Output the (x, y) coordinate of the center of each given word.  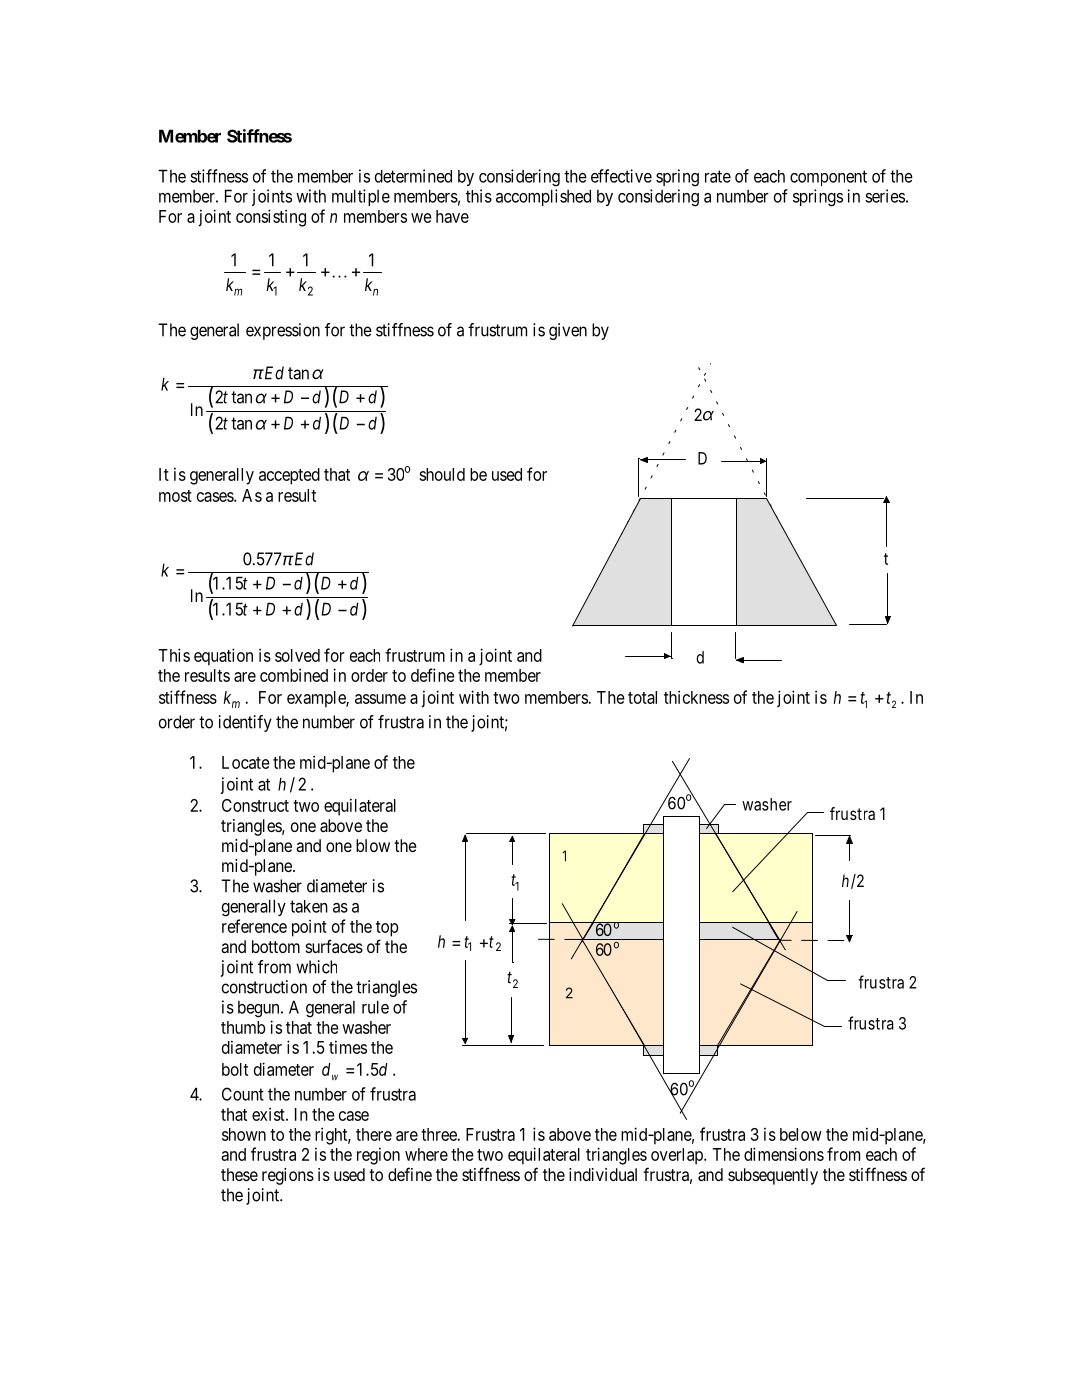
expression (283, 331)
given (568, 331)
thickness (696, 697)
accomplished (543, 197)
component (828, 178)
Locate (246, 762)
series (885, 196)
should (442, 474)
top (387, 929)
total (642, 697)
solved (297, 655)
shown (244, 1134)
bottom (276, 946)
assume (380, 699)
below (801, 1134)
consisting (271, 218)
